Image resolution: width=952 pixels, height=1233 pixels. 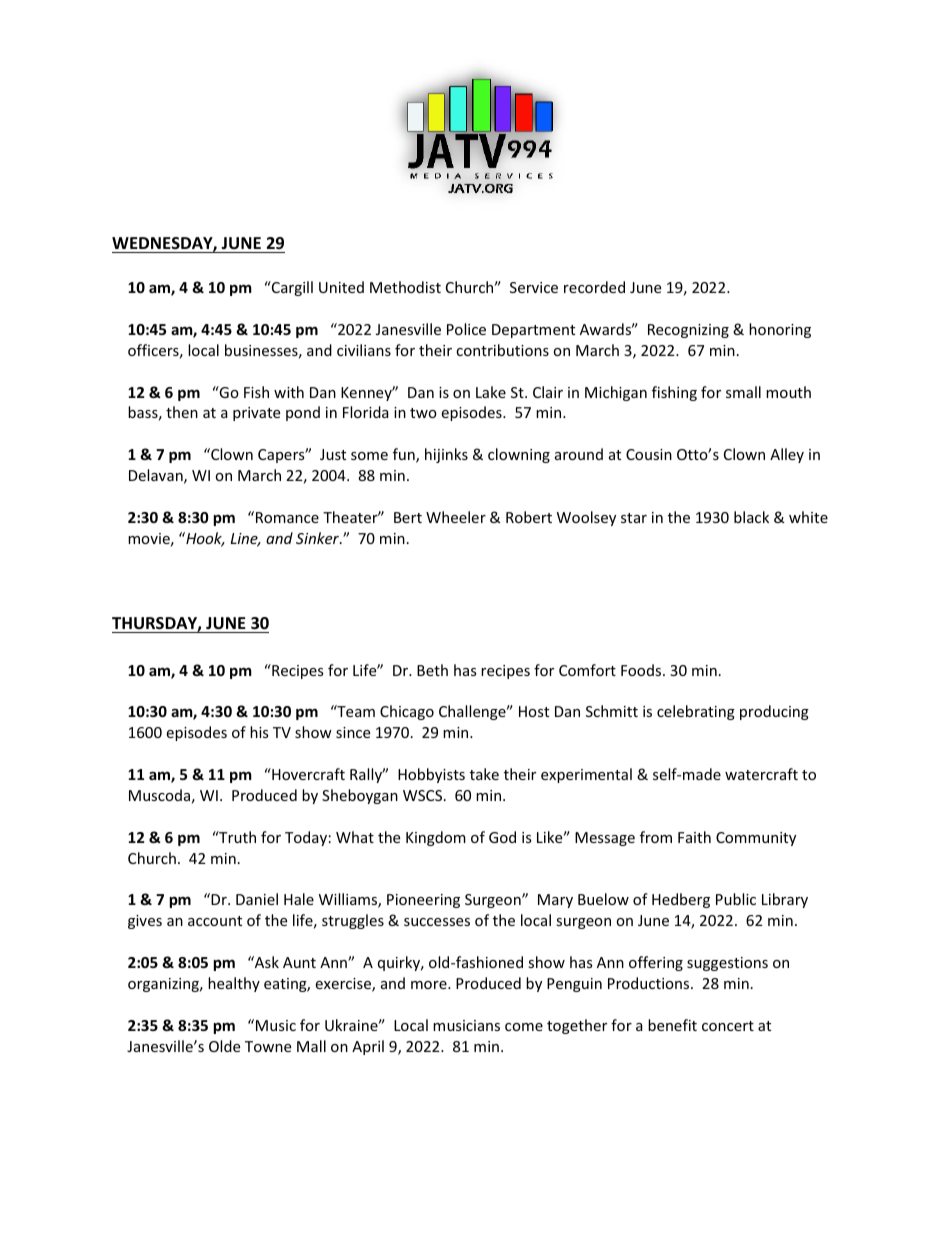 I want to click on God, so click(x=502, y=837).
